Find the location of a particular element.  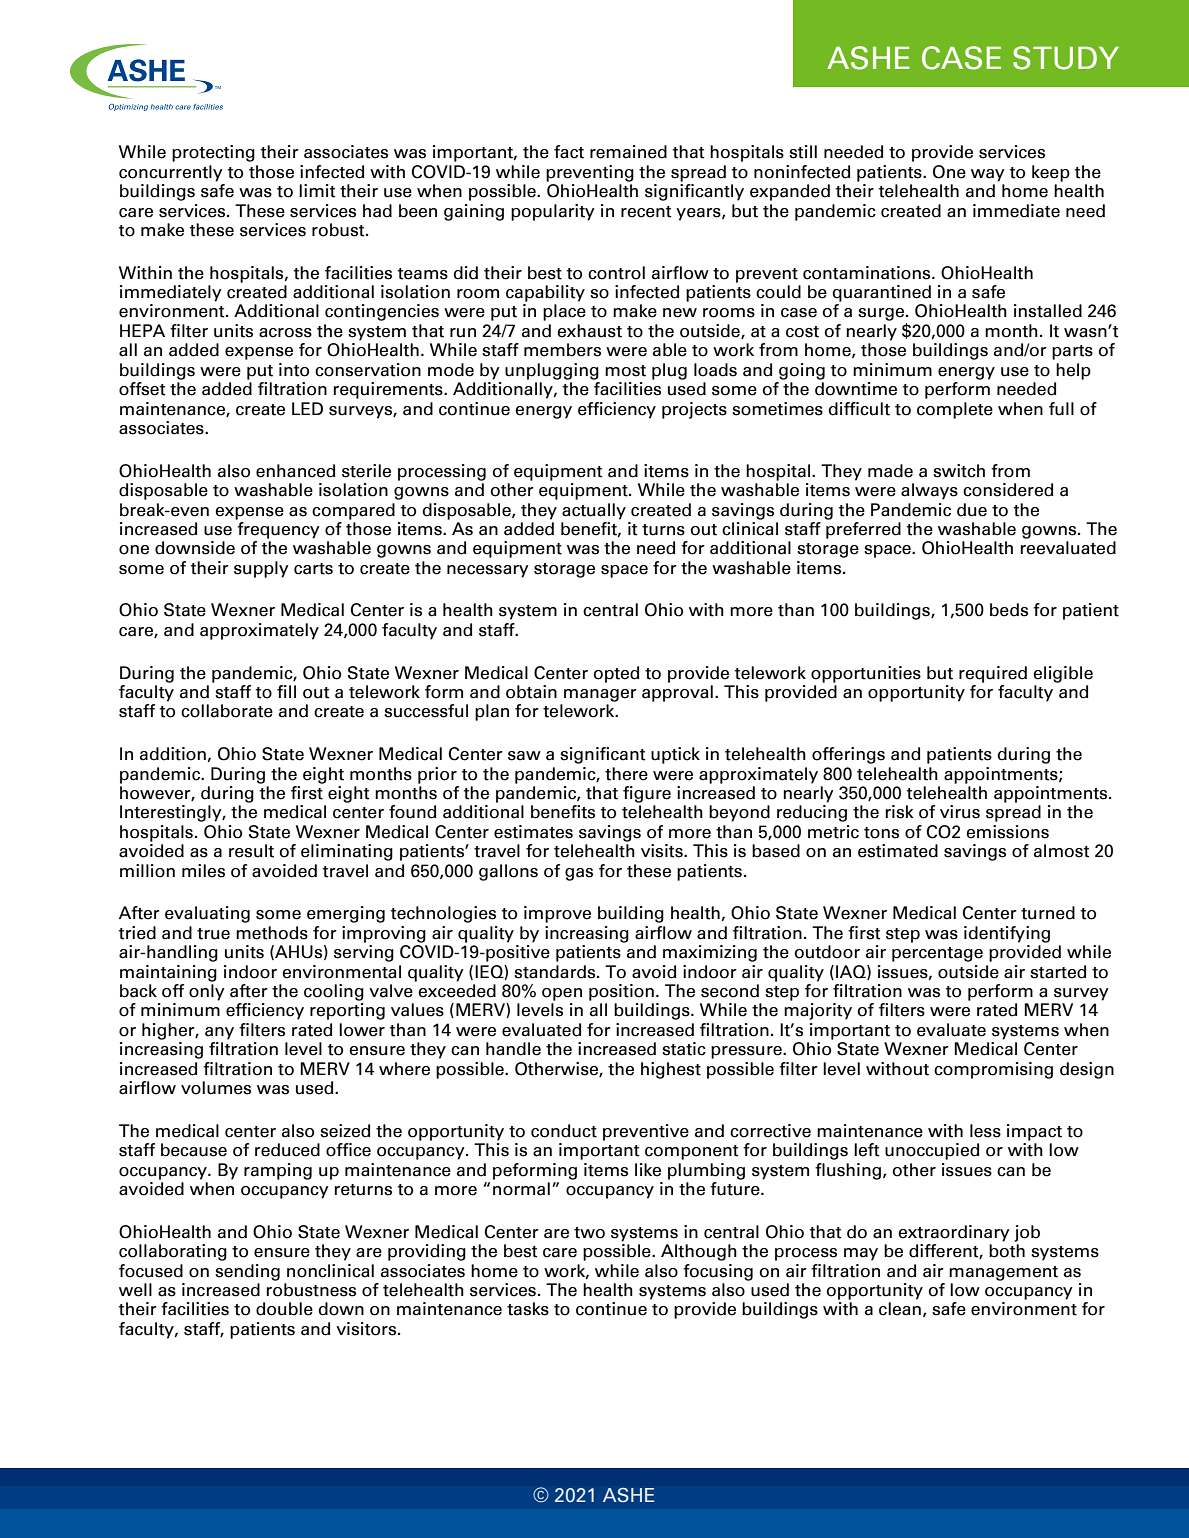

protecting is located at coordinates (213, 153).
